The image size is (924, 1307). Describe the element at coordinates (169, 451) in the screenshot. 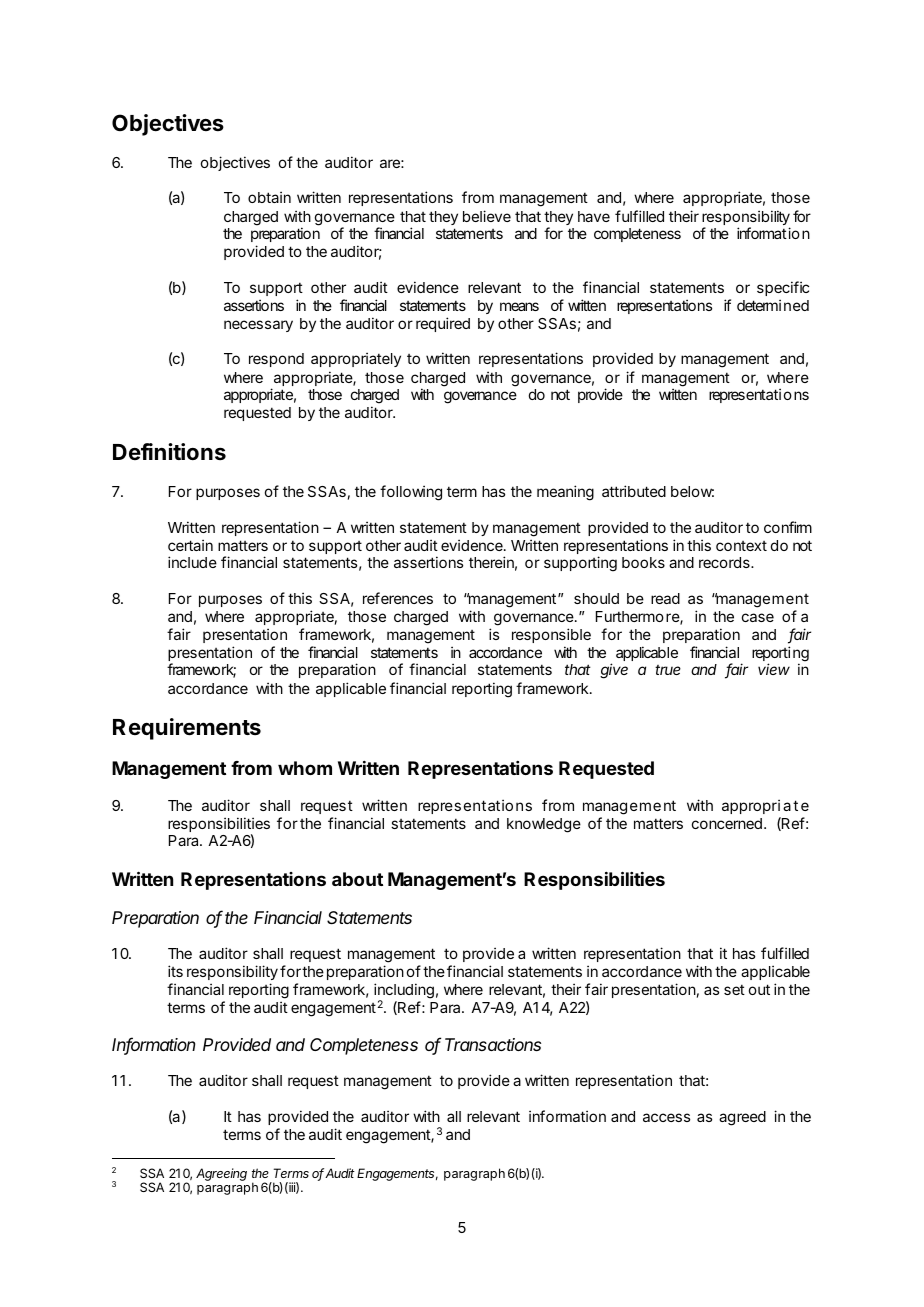

I see `Definitions` at that location.
